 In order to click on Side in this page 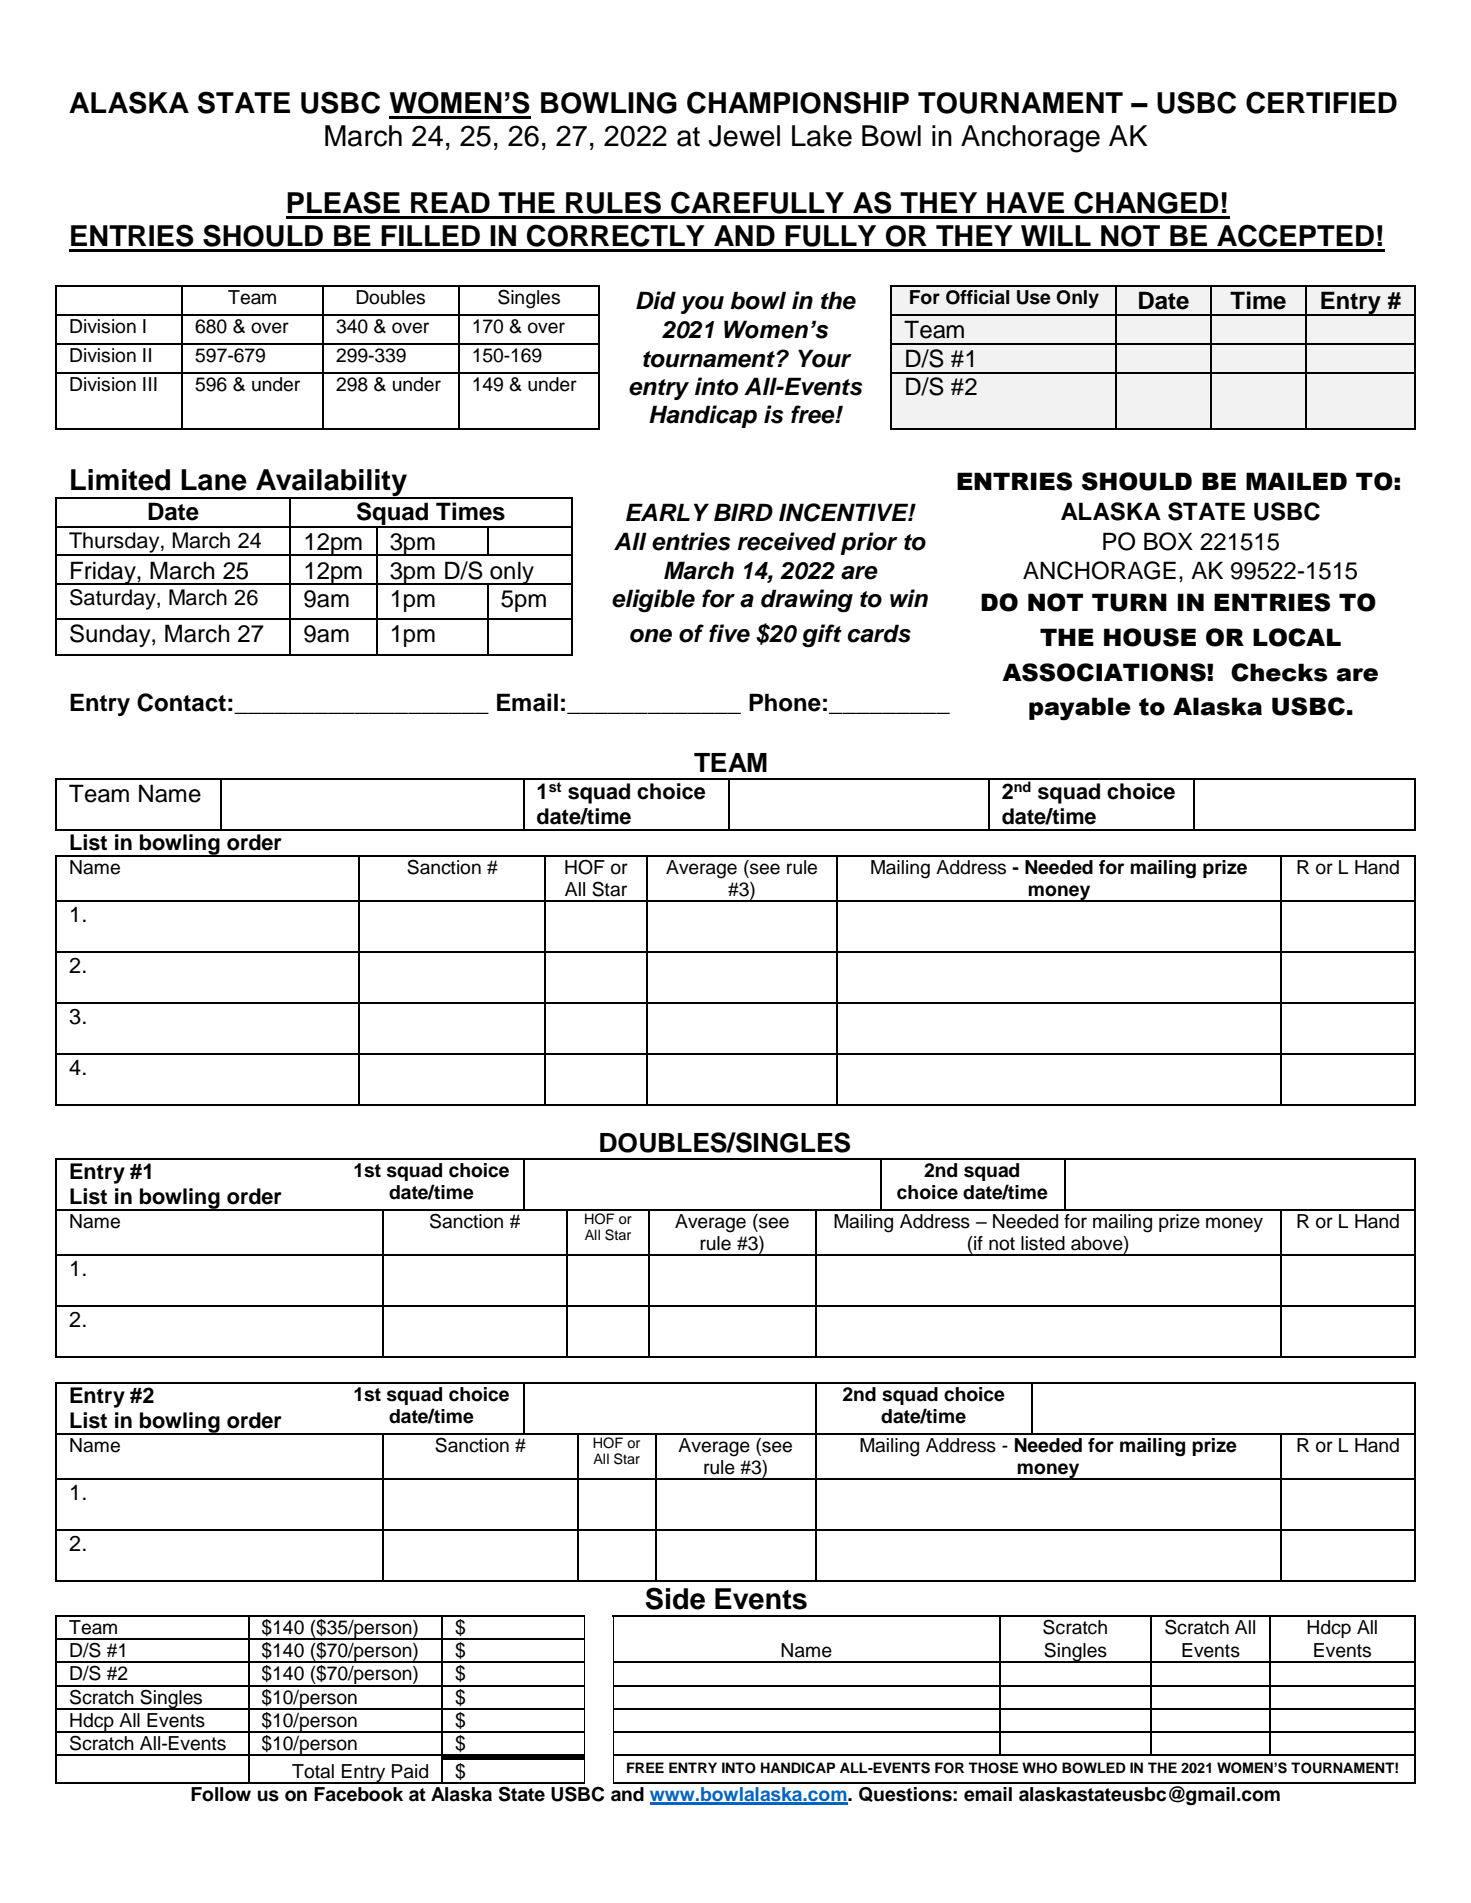, I will do `click(675, 1598)`.
